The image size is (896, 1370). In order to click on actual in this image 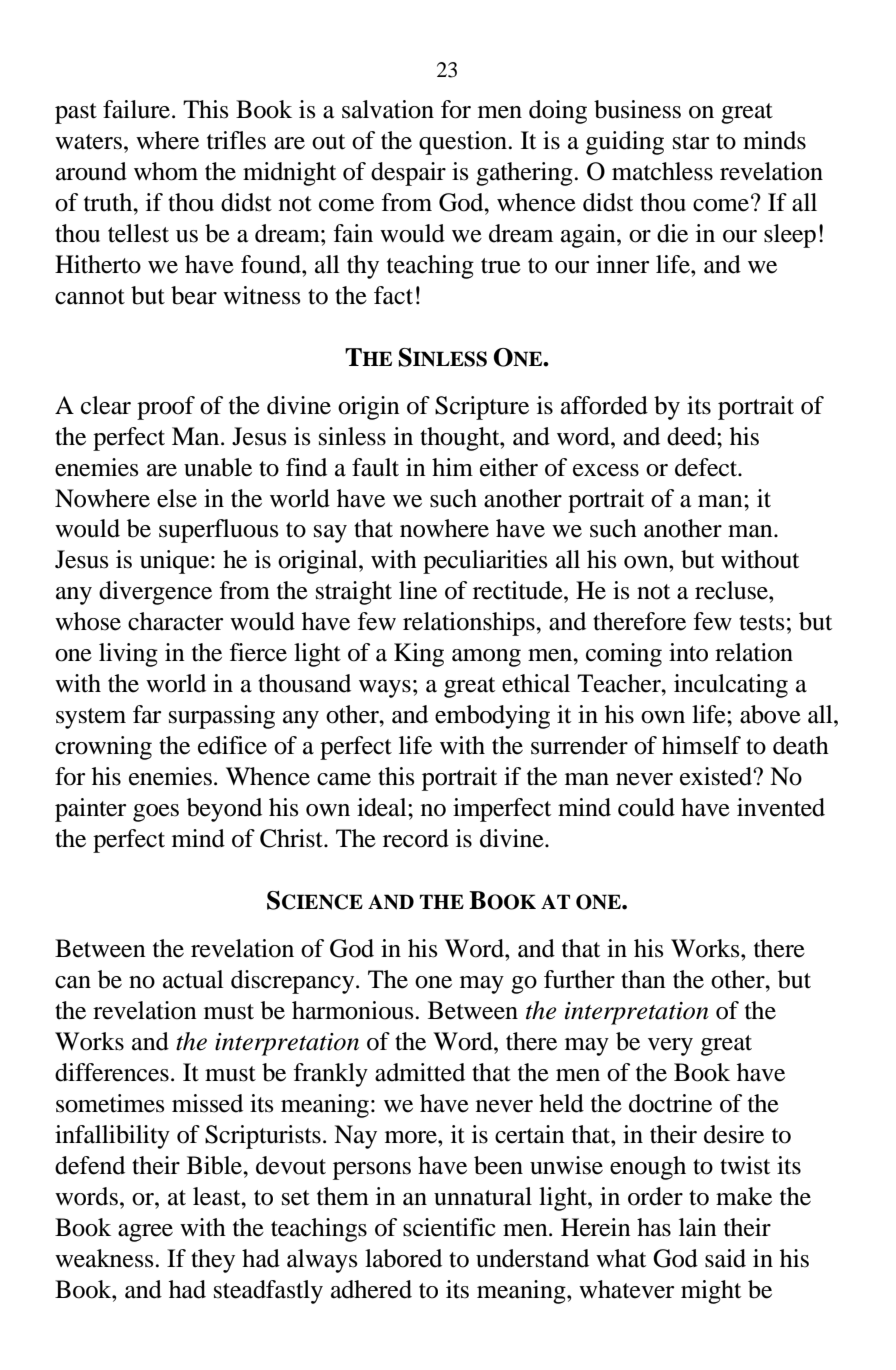, I will do `click(193, 979)`.
